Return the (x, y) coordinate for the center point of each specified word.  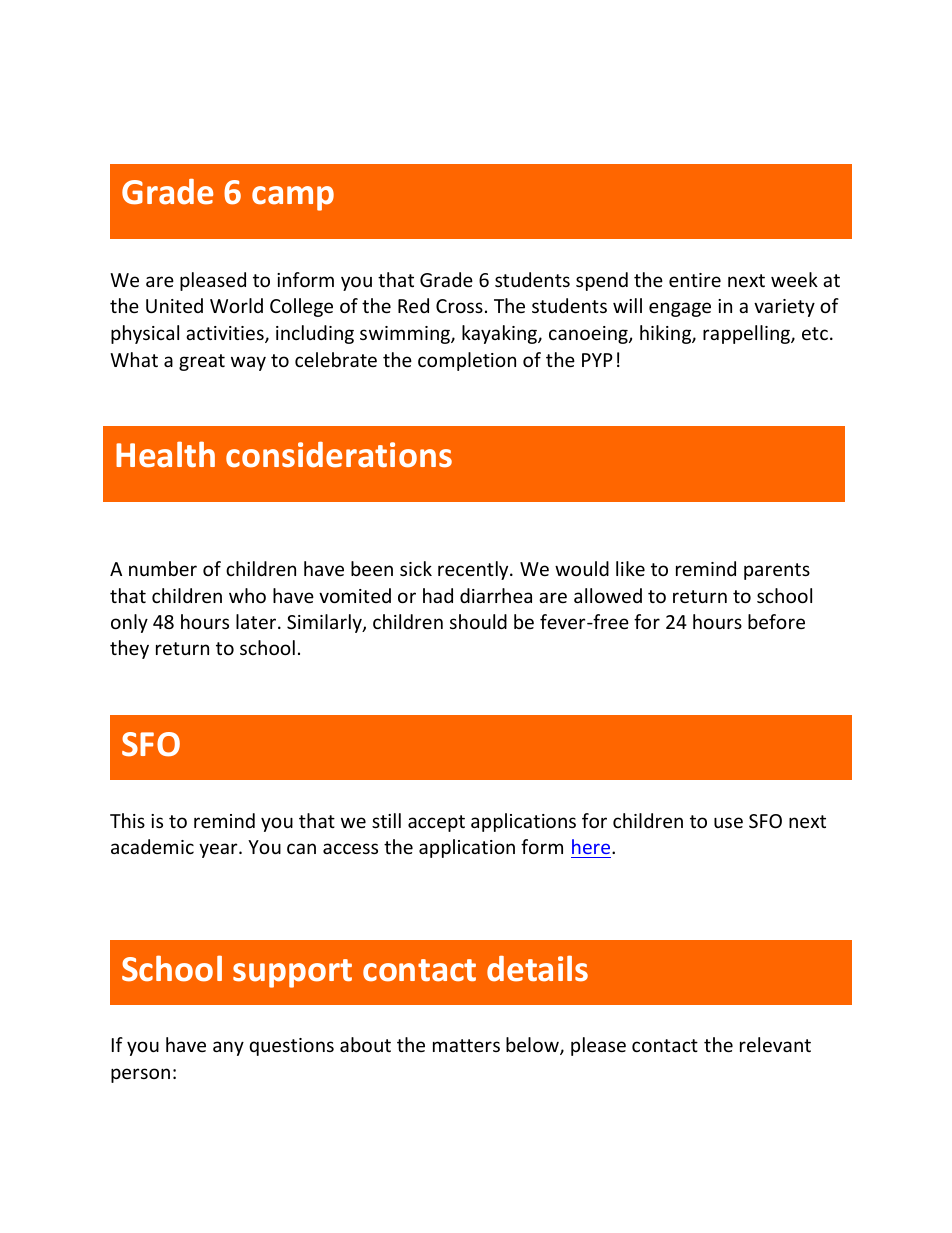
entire (695, 280)
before (776, 621)
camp (293, 198)
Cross (459, 306)
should (478, 621)
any (228, 1048)
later (257, 621)
